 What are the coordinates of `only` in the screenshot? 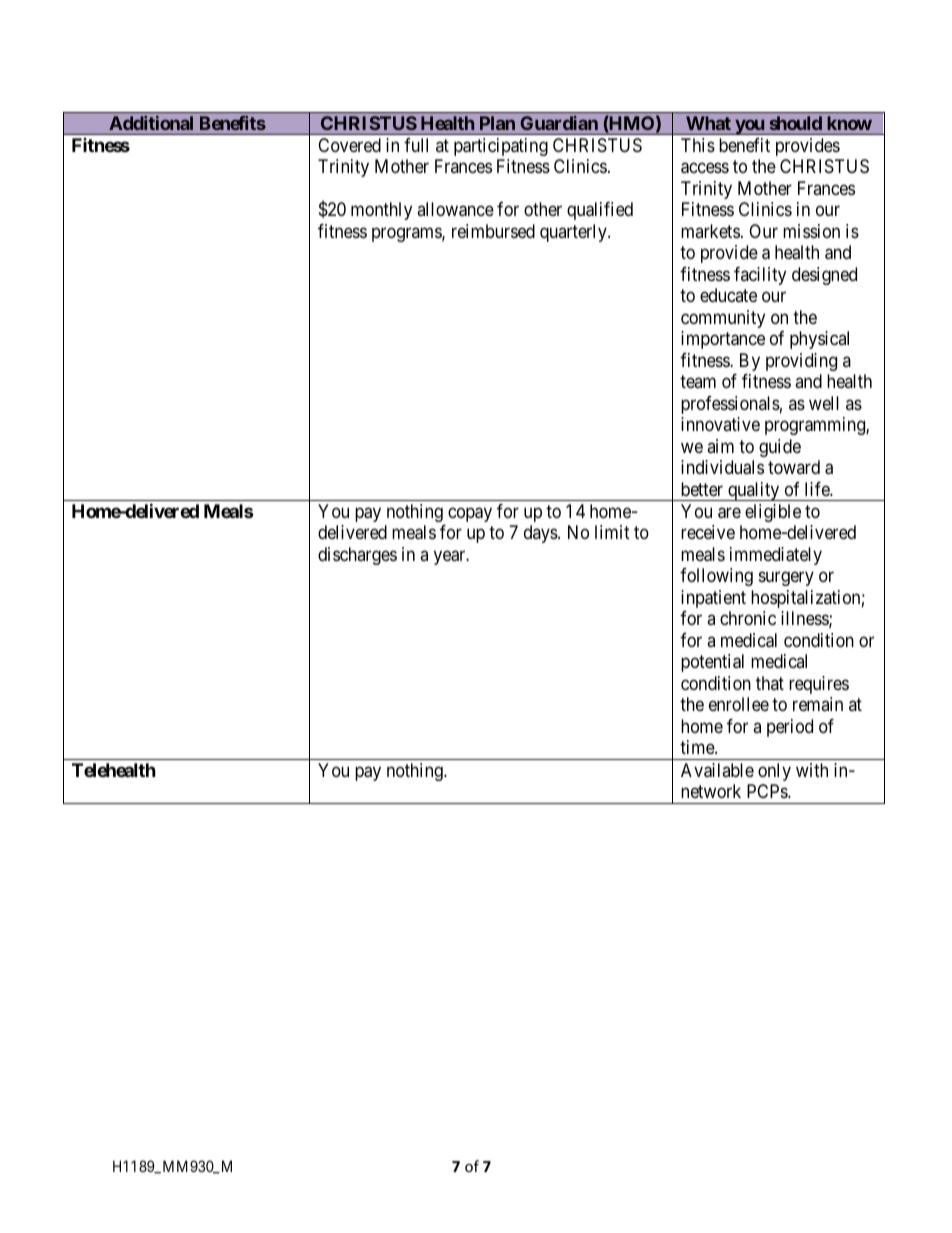 It's located at (774, 772).
